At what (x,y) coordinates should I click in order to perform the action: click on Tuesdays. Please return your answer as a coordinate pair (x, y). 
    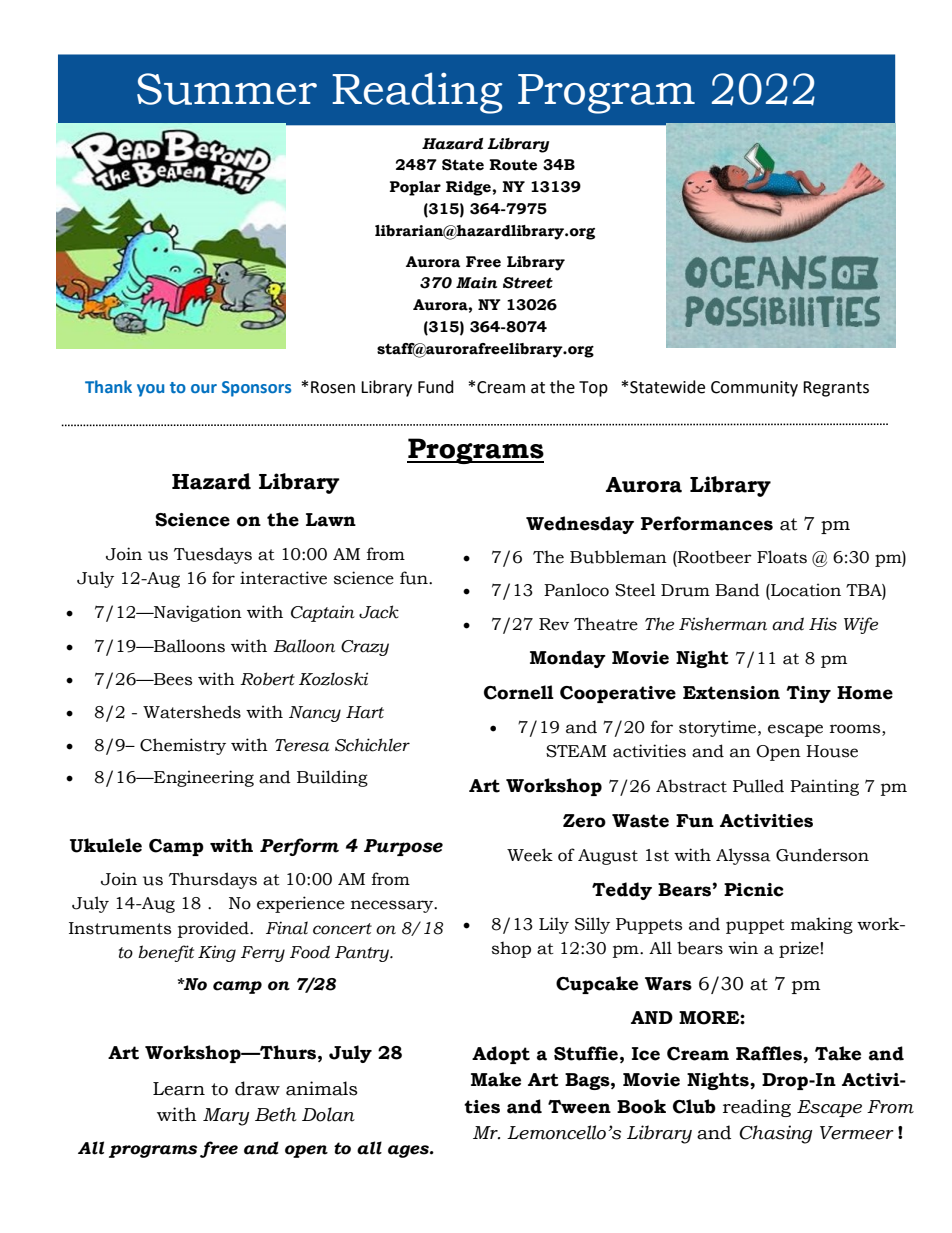
    Looking at the image, I should click on (213, 555).
